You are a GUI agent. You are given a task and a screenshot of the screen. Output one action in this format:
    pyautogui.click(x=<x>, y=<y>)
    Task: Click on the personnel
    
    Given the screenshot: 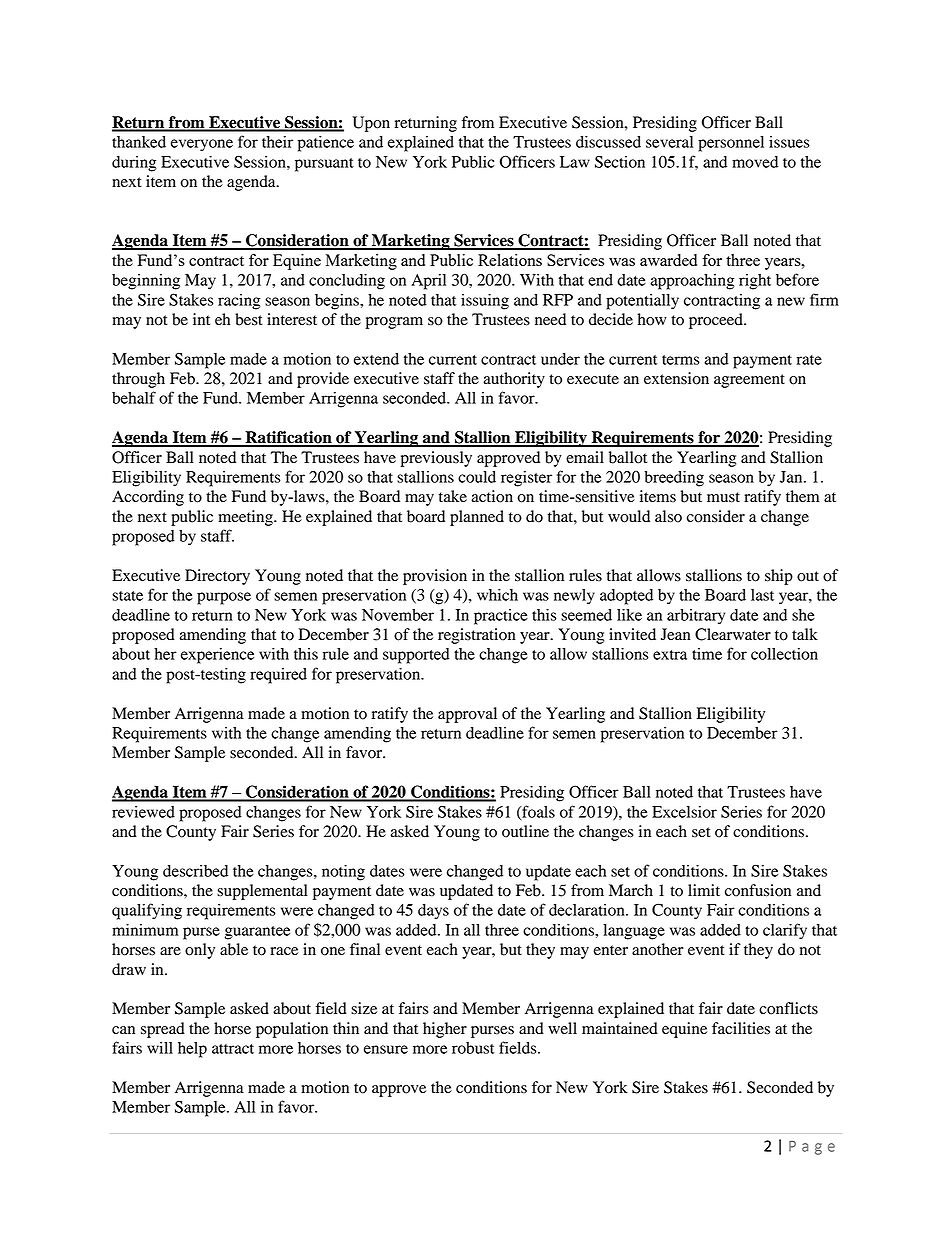 What is the action you would take?
    pyautogui.click(x=731, y=144)
